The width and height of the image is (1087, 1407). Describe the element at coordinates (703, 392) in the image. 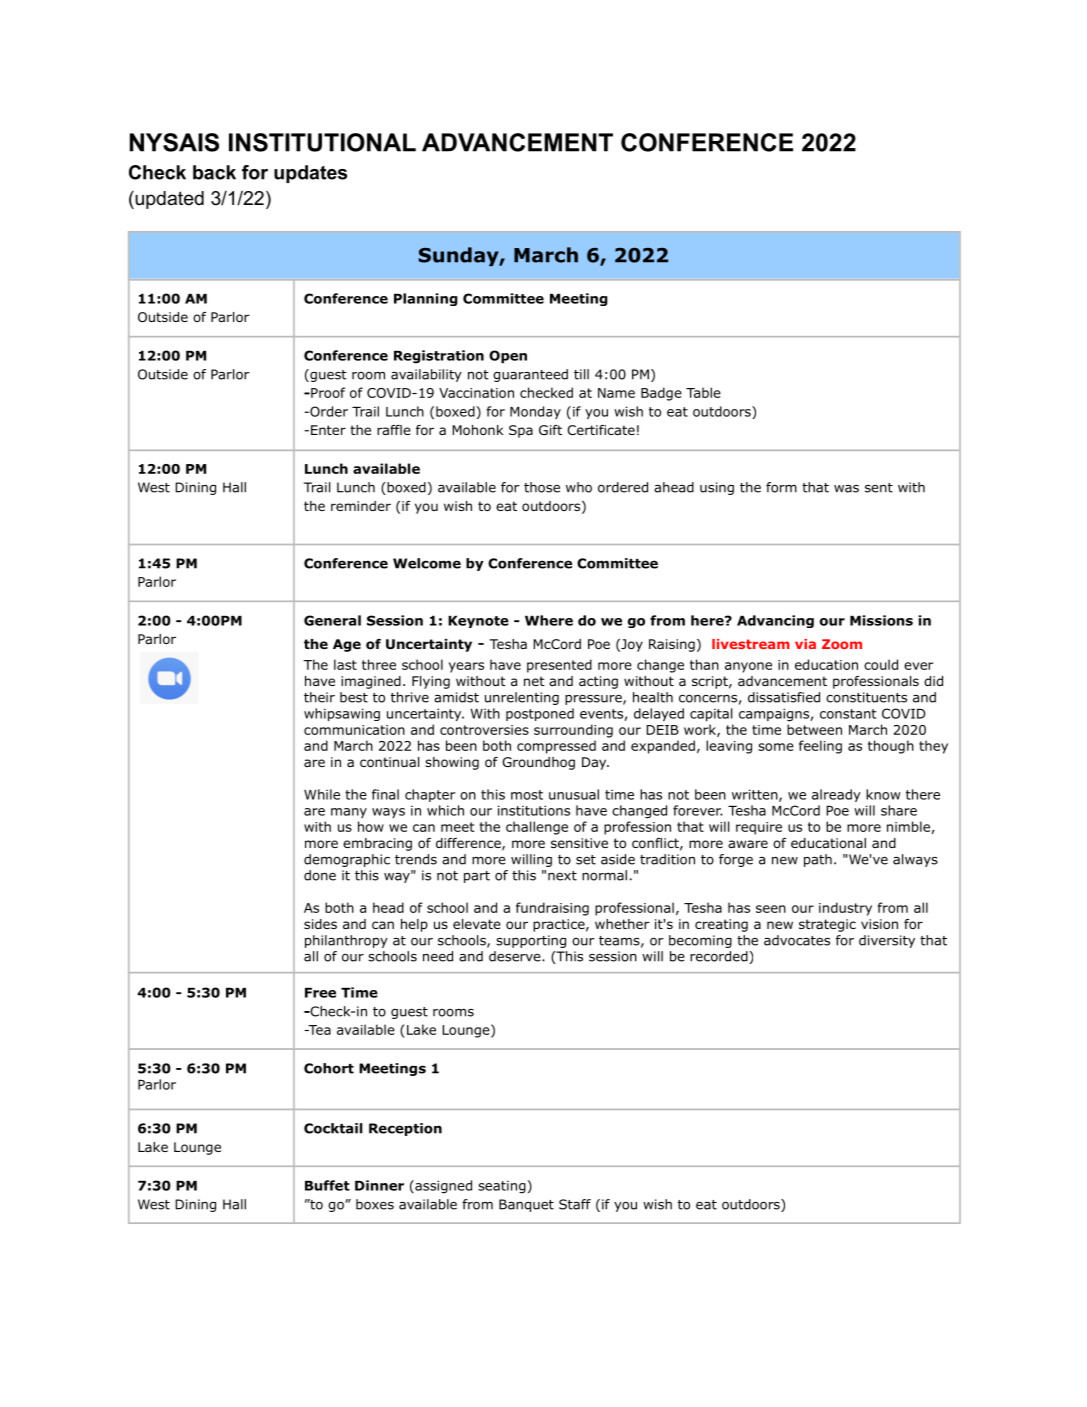

I see `Table` at that location.
